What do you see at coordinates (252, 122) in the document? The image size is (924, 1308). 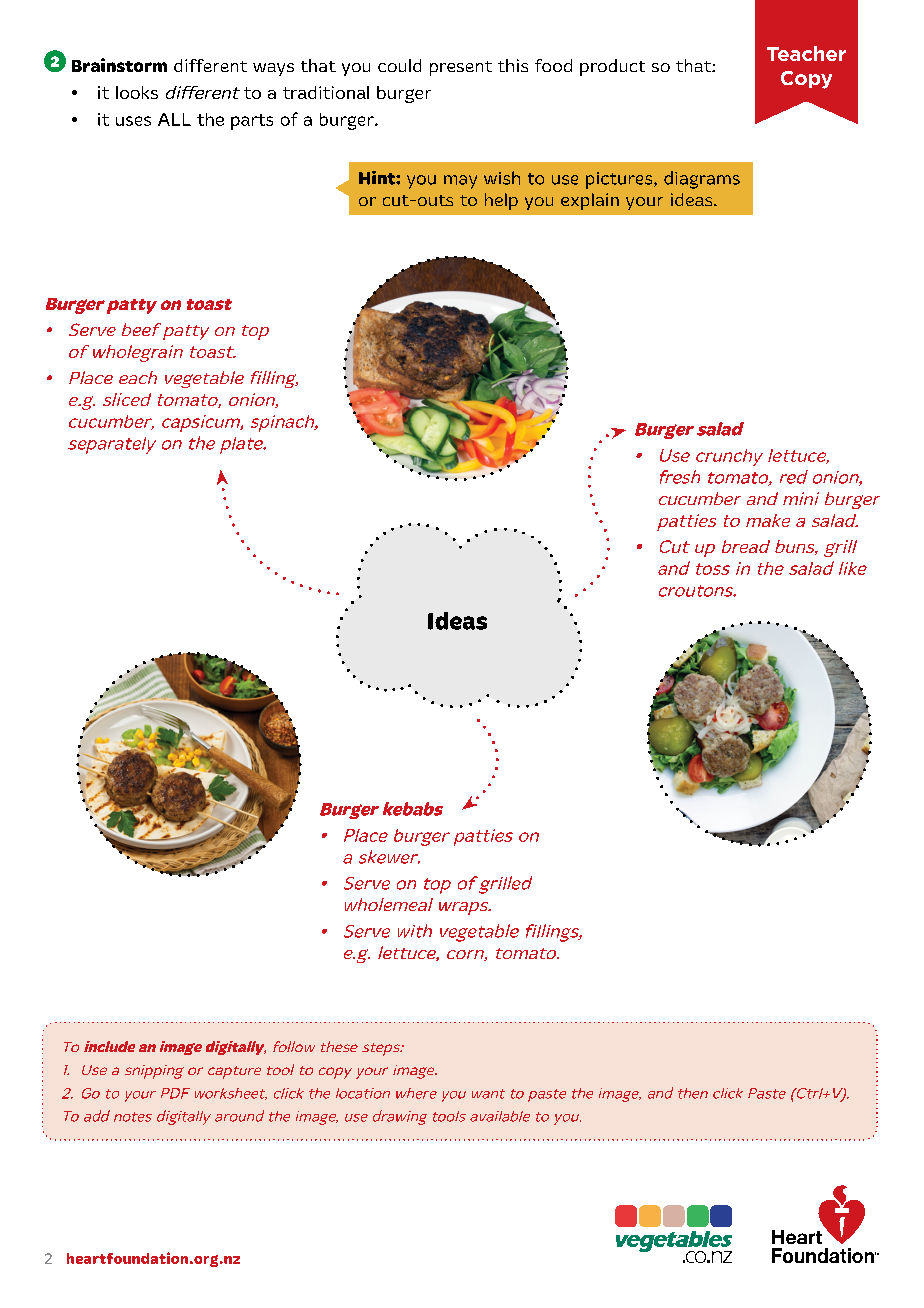 I see `parts` at bounding box center [252, 122].
